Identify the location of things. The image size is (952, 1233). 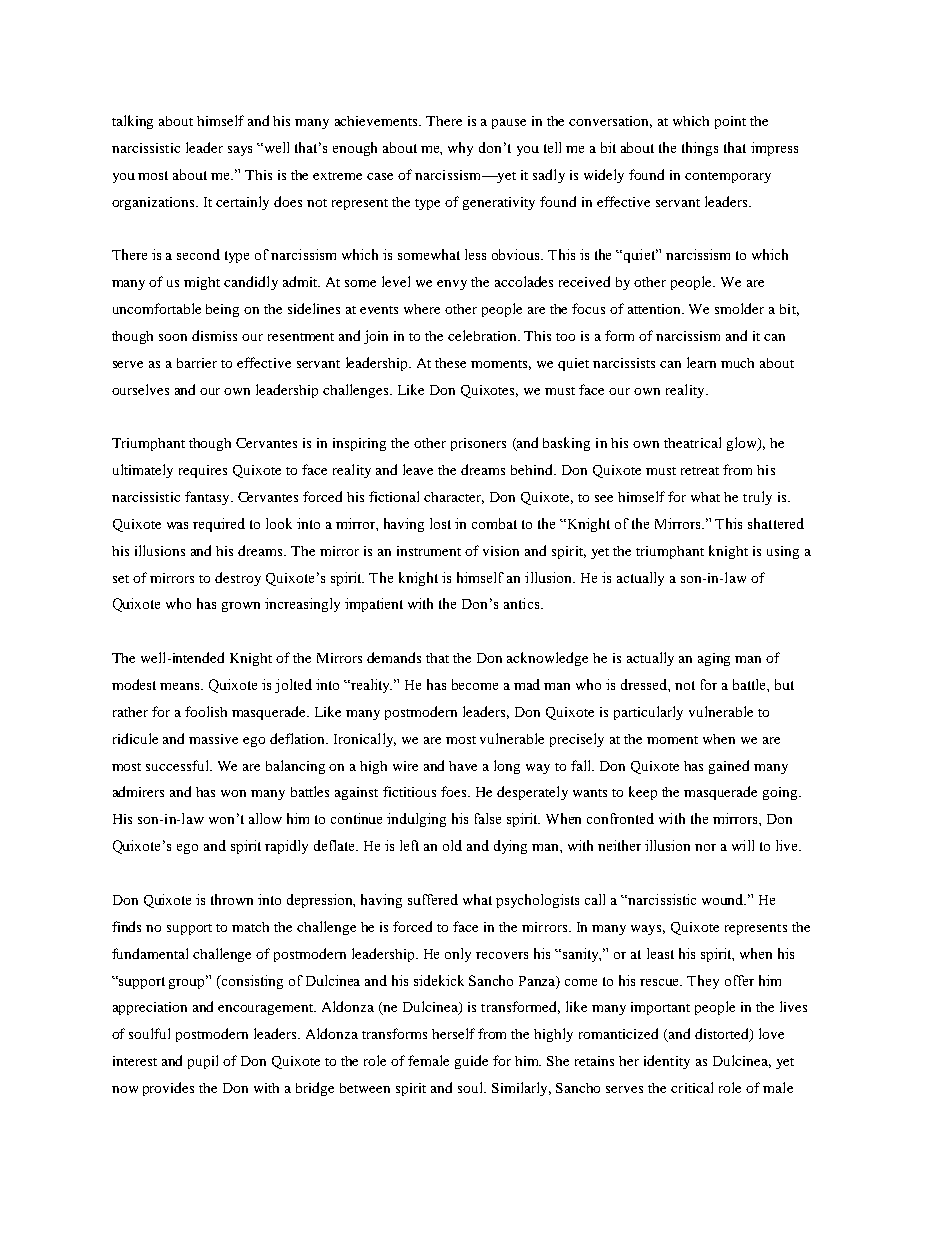
(700, 149).
